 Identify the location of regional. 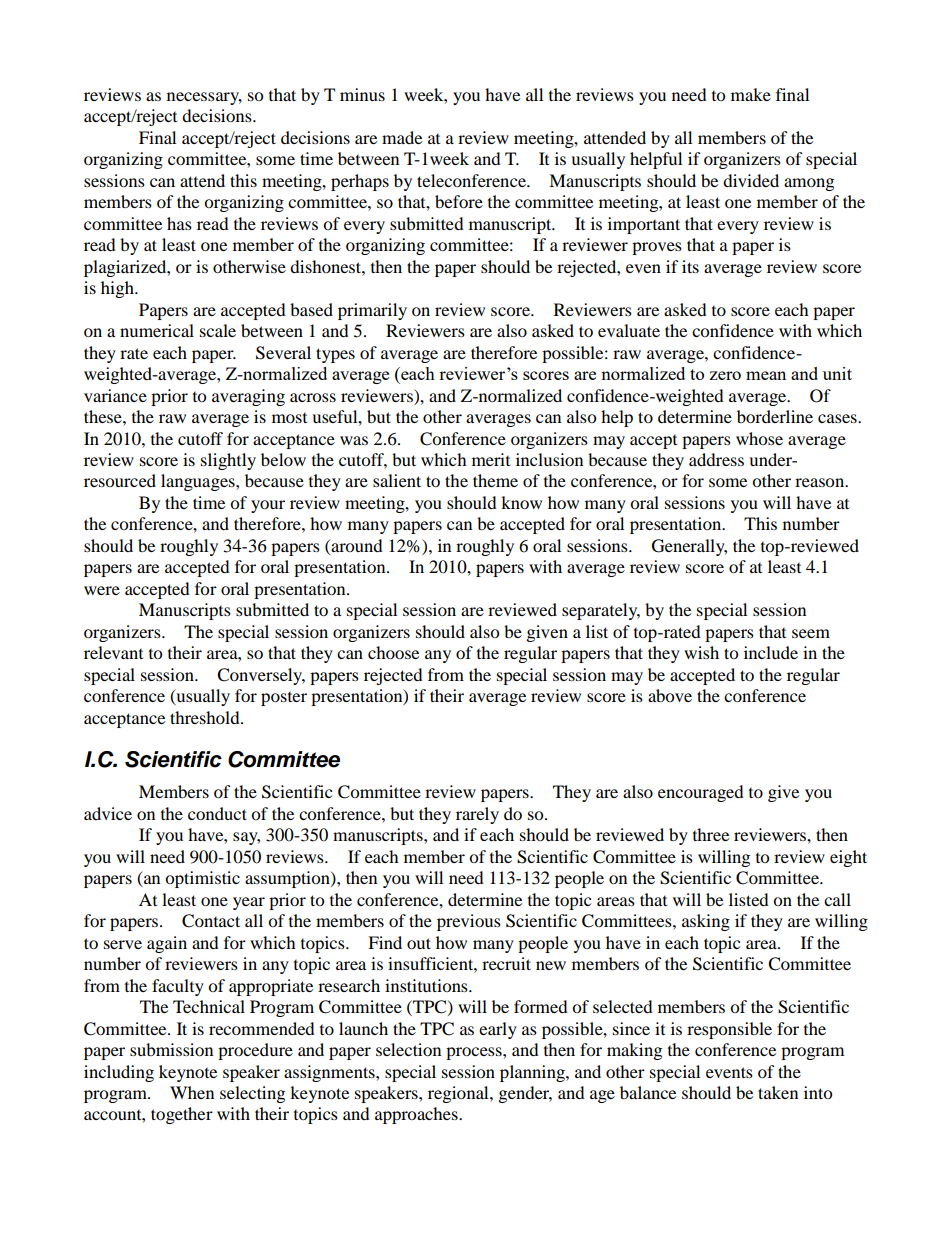
(459, 1094).
